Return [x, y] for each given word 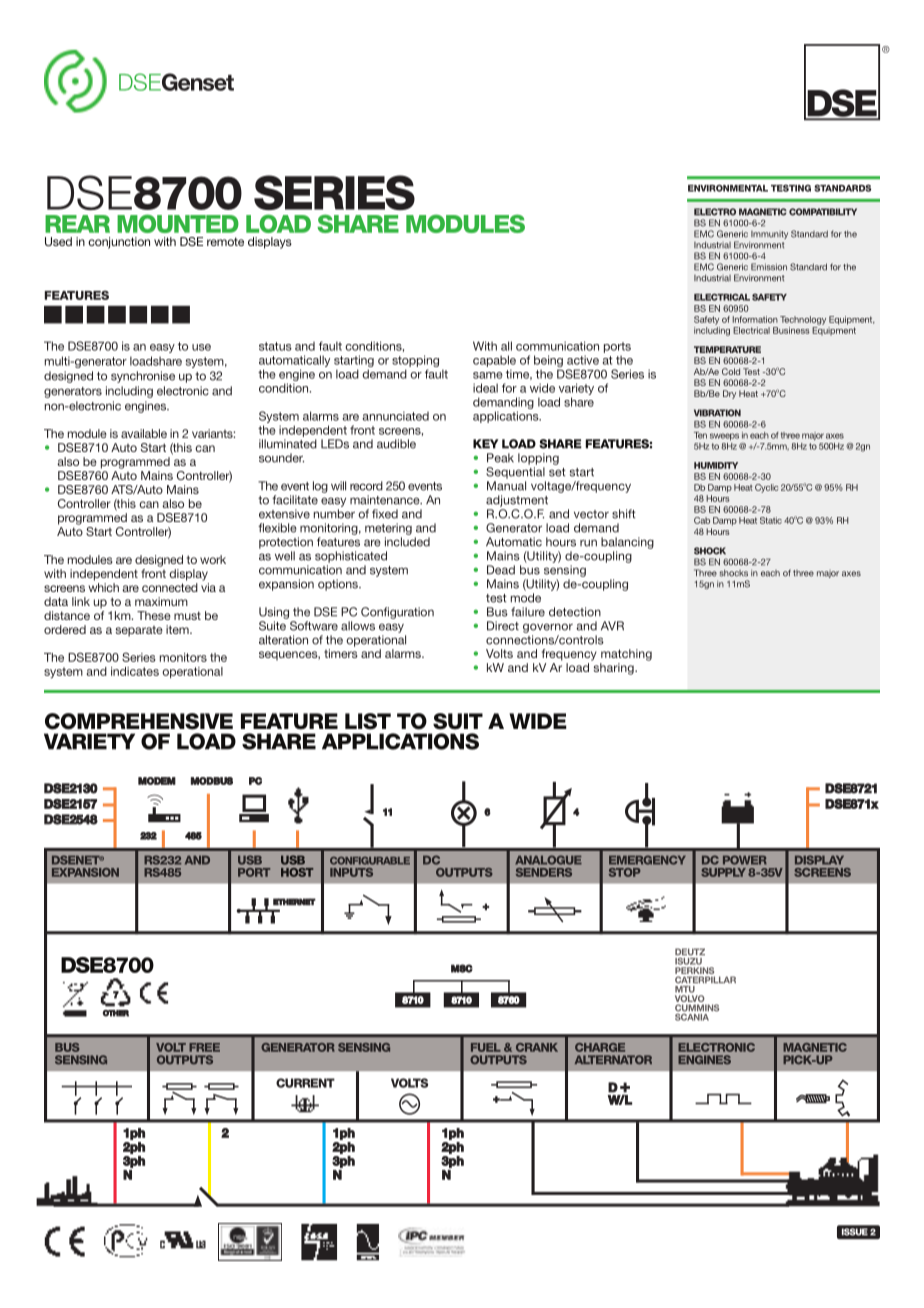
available [144, 433]
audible [396, 444]
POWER [745, 860]
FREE [204, 1047]
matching [626, 655]
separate [139, 631]
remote [225, 241]
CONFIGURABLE [370, 861]
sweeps [724, 437]
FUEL [486, 1047]
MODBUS [212, 781]
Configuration [397, 613]
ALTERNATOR [613, 1060]
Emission [769, 267]
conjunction [119, 243]
